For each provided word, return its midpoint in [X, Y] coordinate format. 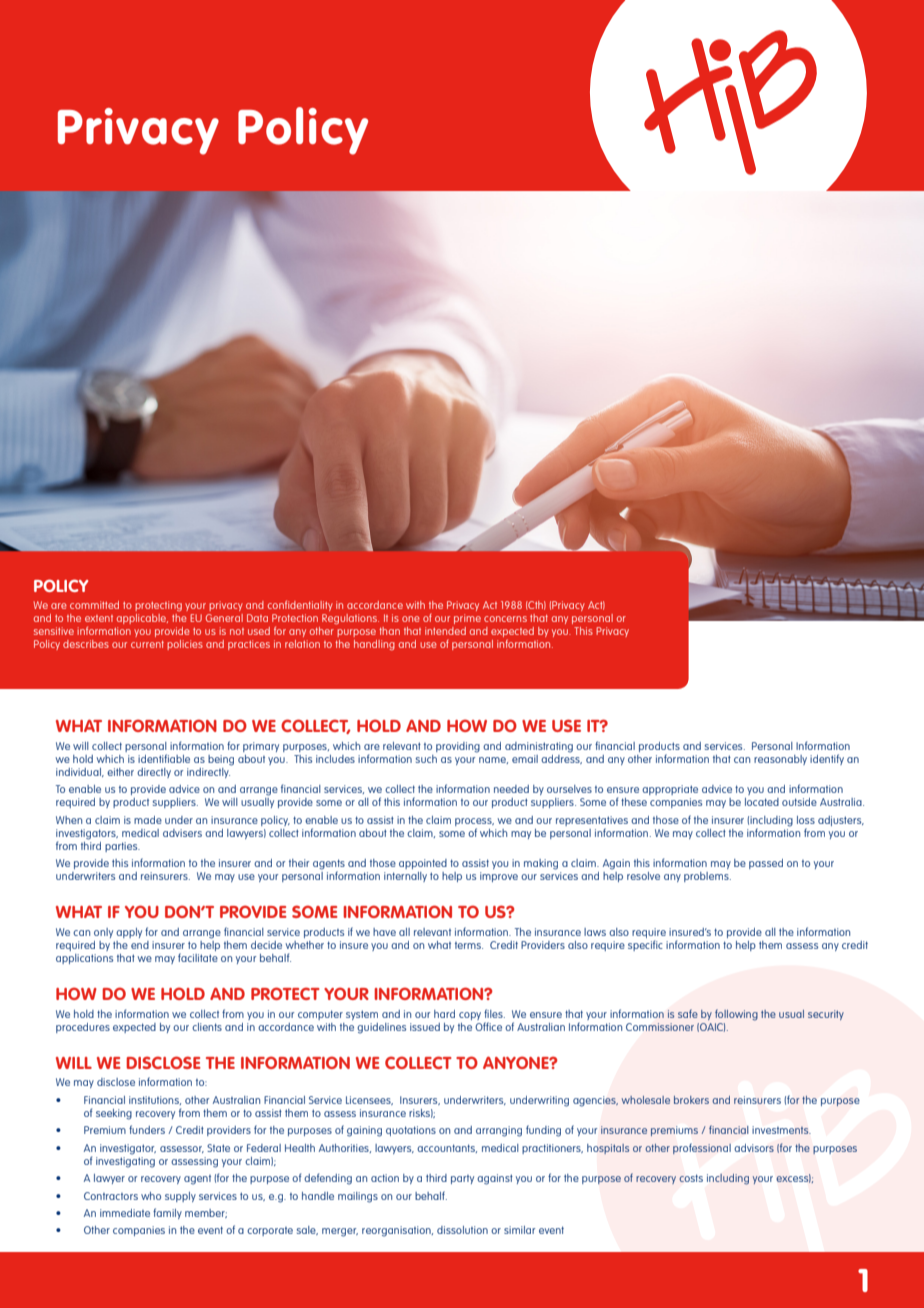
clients [207, 1027]
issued [425, 1027]
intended [445, 631]
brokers [691, 1100]
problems [707, 877]
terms [469, 945]
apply [129, 933]
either [120, 772]
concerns [505, 619]
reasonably [780, 760]
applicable [142, 619]
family [167, 1213]
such [426, 759]
